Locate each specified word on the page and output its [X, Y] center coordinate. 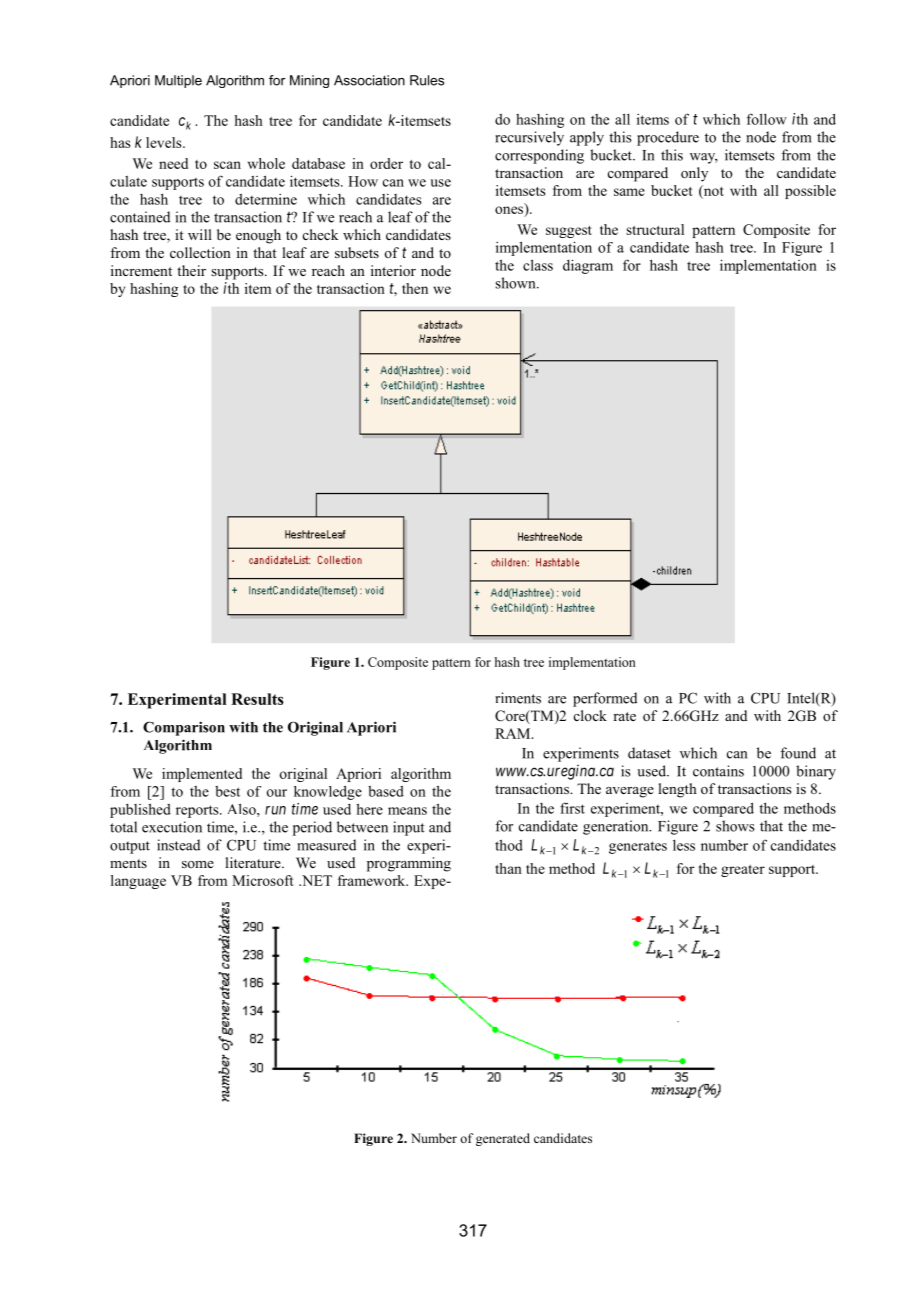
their [191, 270]
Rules [427, 80]
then [415, 288]
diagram [588, 266]
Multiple [178, 81]
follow [767, 119]
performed [605, 699]
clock [590, 715]
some [198, 864]
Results [257, 699]
